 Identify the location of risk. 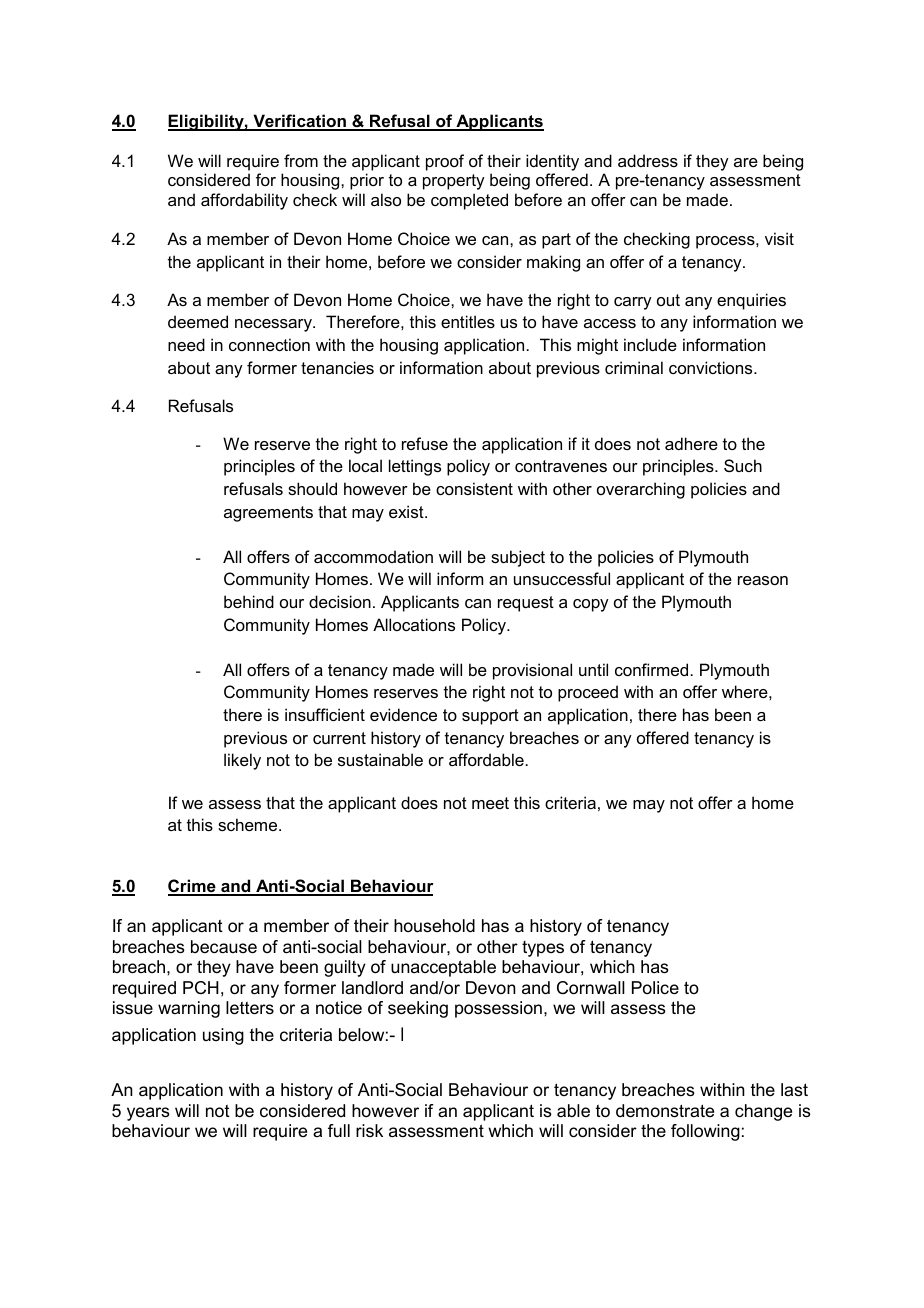
(369, 1130).
